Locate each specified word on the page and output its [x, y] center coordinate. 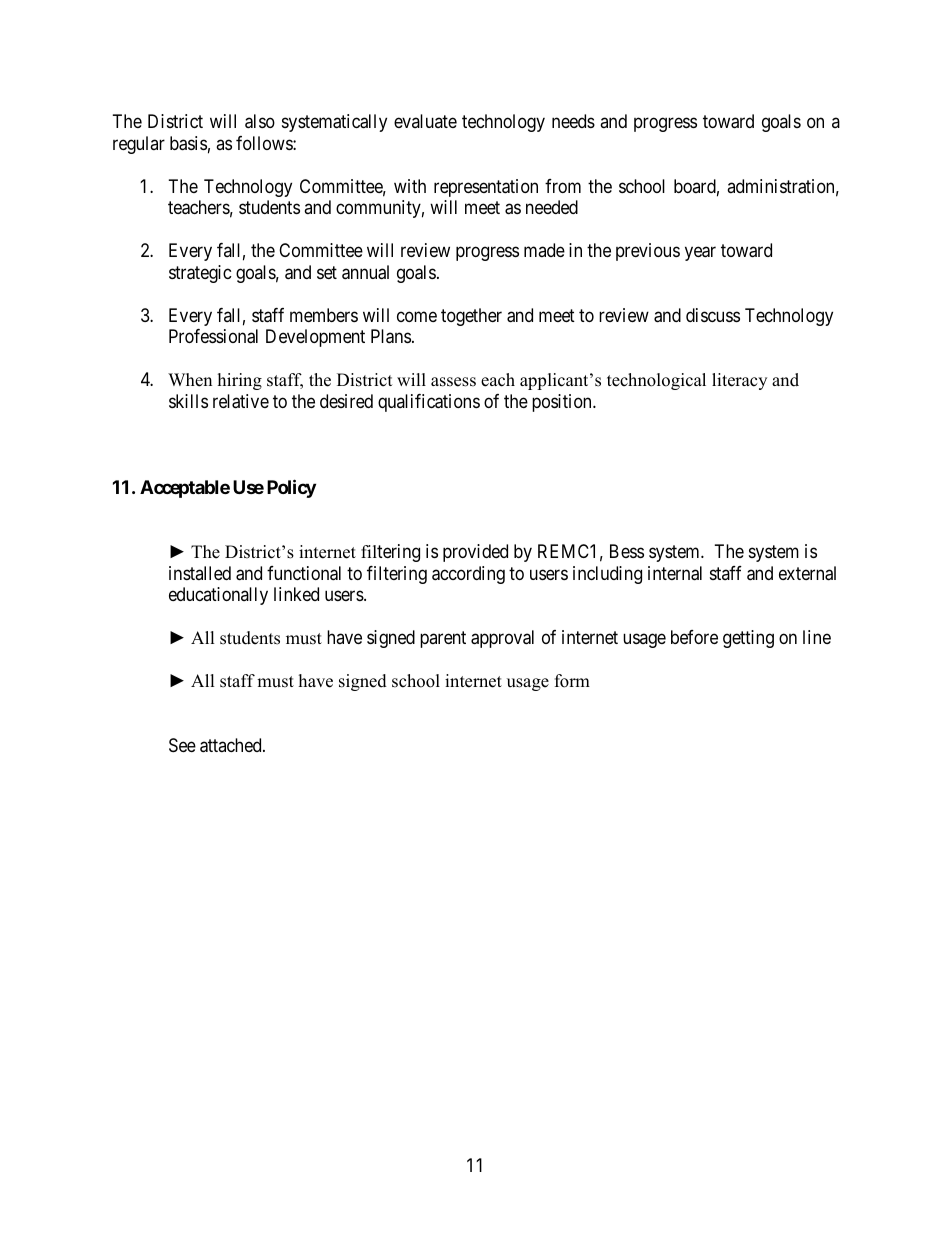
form [572, 681]
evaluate [425, 121]
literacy [739, 381]
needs [573, 121]
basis [188, 143]
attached [232, 745]
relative [241, 401]
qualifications [429, 403]
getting [748, 639]
